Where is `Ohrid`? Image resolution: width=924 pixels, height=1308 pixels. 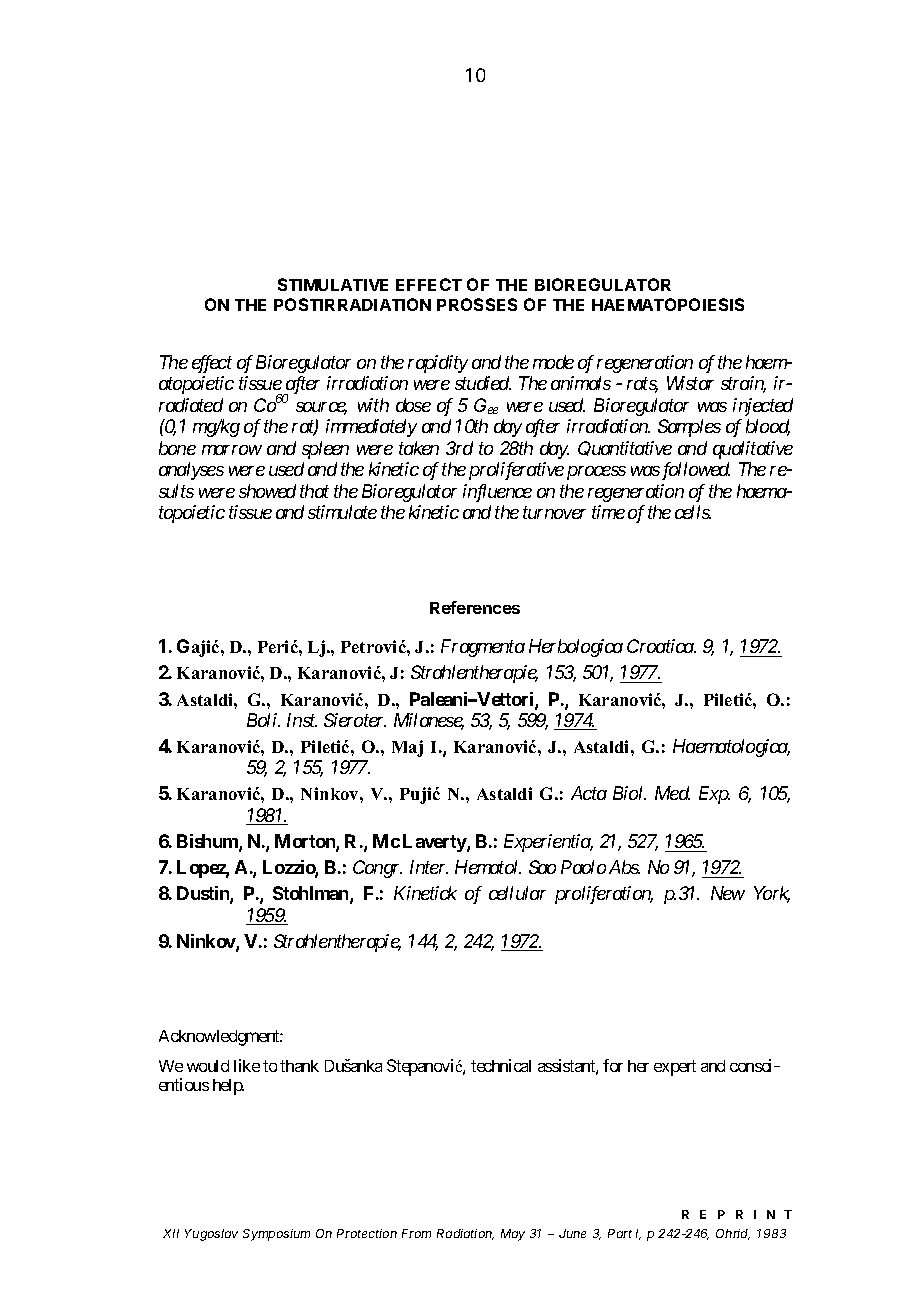 Ohrid is located at coordinates (733, 1234).
